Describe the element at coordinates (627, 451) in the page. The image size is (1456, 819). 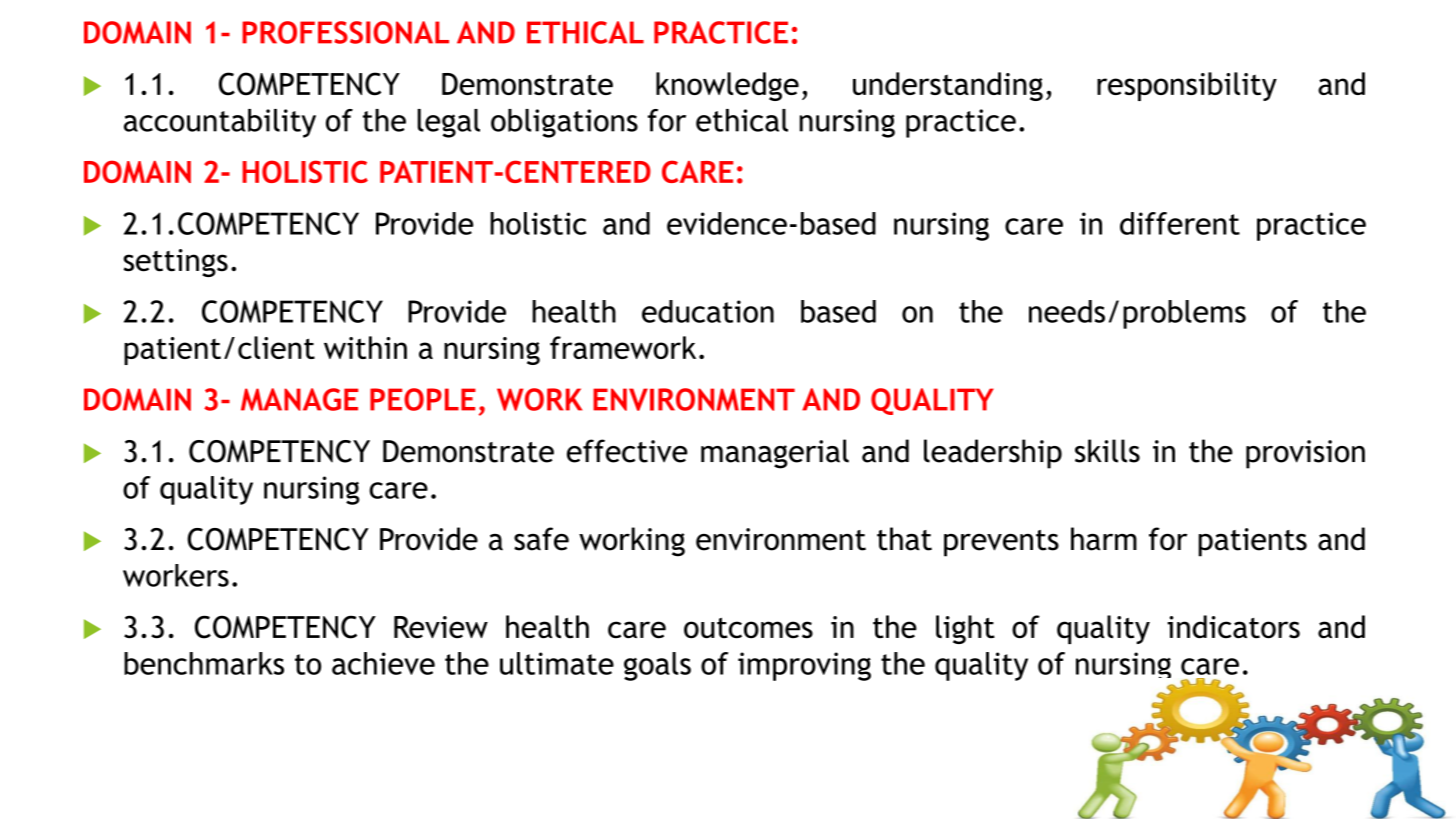
I see `effective` at that location.
